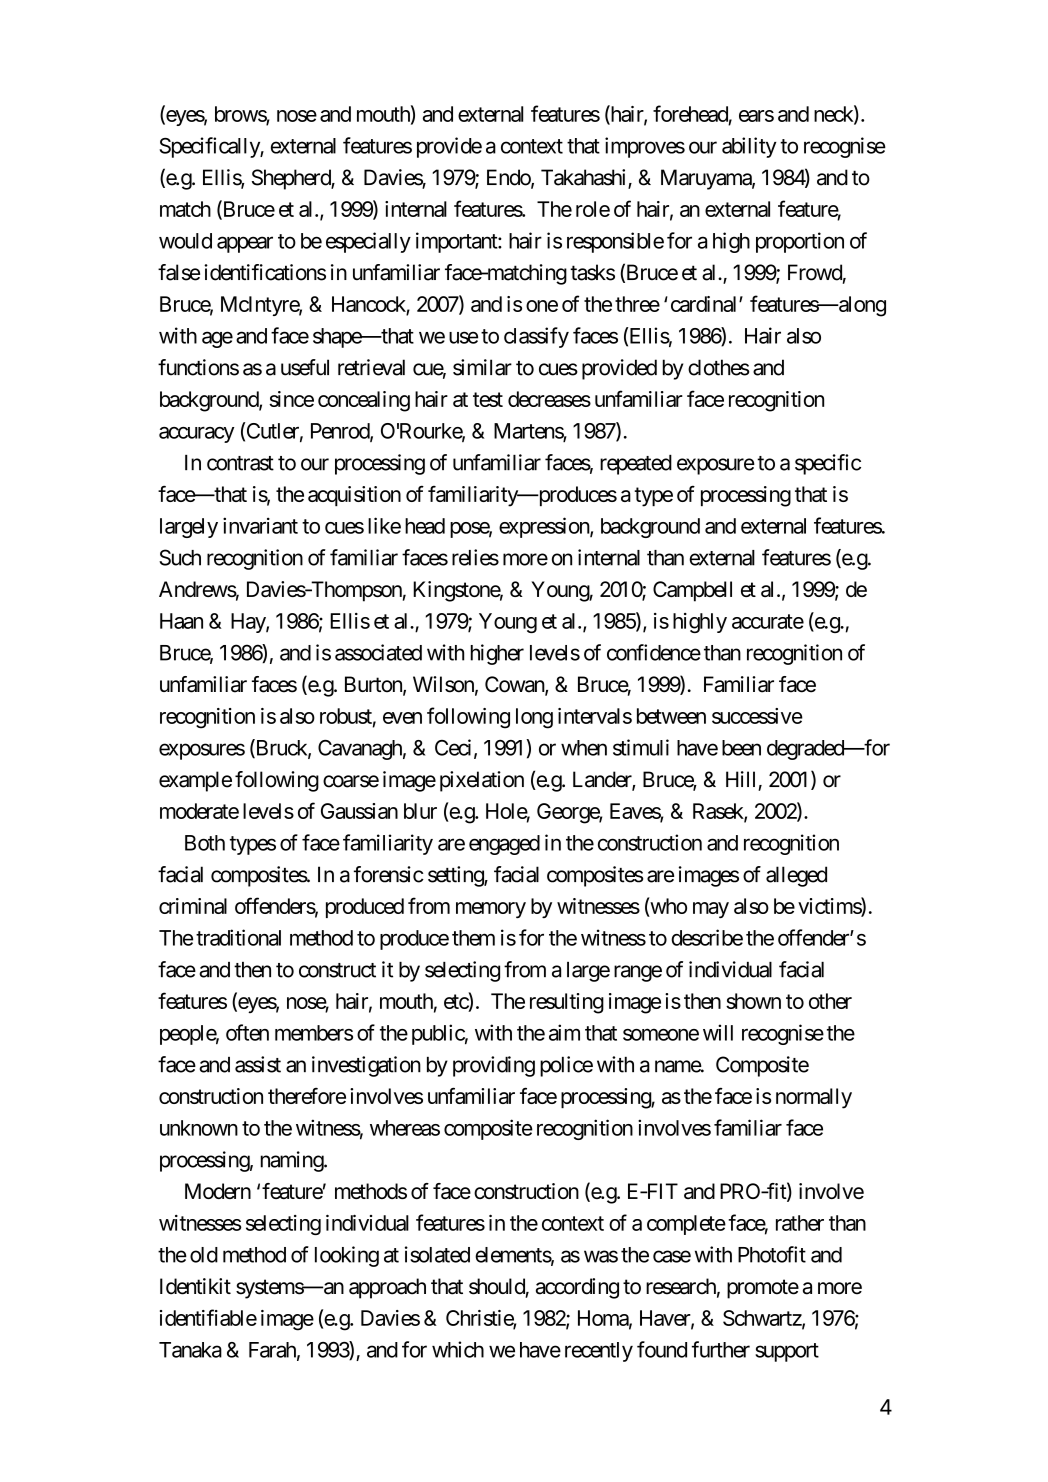  Describe the element at coordinates (292, 179) in the page. I see `Shepherd` at that location.
